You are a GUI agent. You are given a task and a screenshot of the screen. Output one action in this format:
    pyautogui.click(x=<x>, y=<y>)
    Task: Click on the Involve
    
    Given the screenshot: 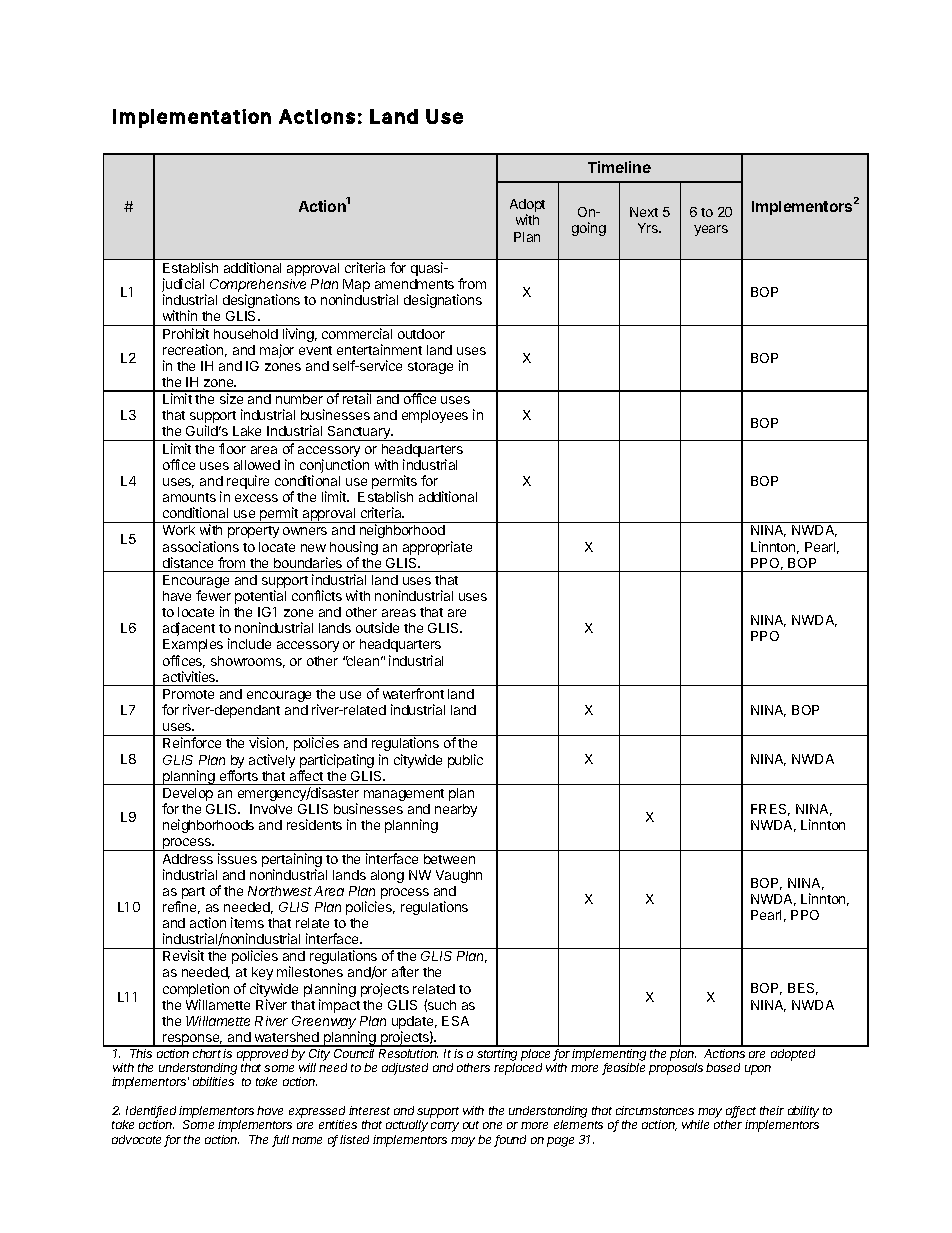 What is the action you would take?
    pyautogui.click(x=271, y=809)
